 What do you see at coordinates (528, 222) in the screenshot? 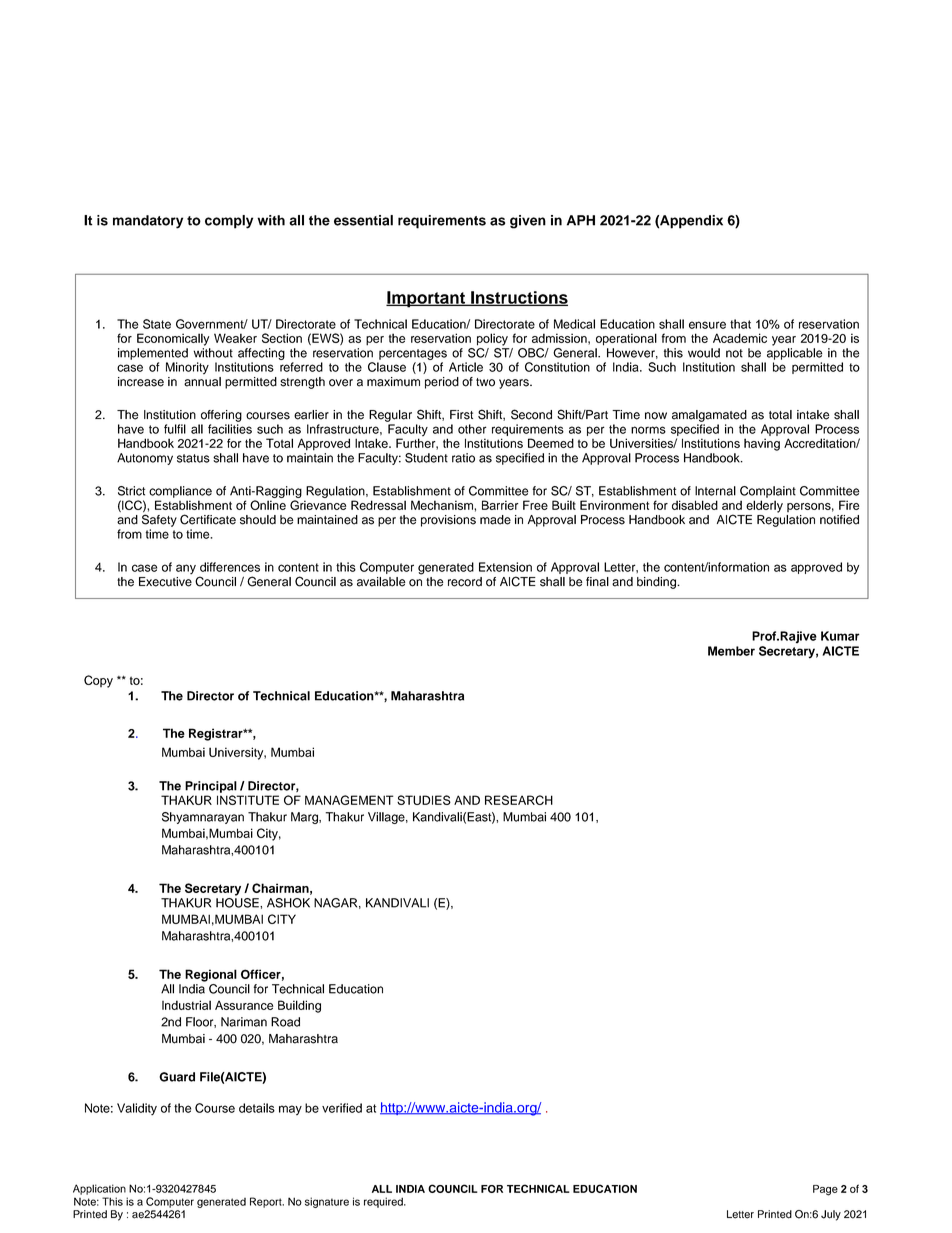
I see `given` at bounding box center [528, 222].
